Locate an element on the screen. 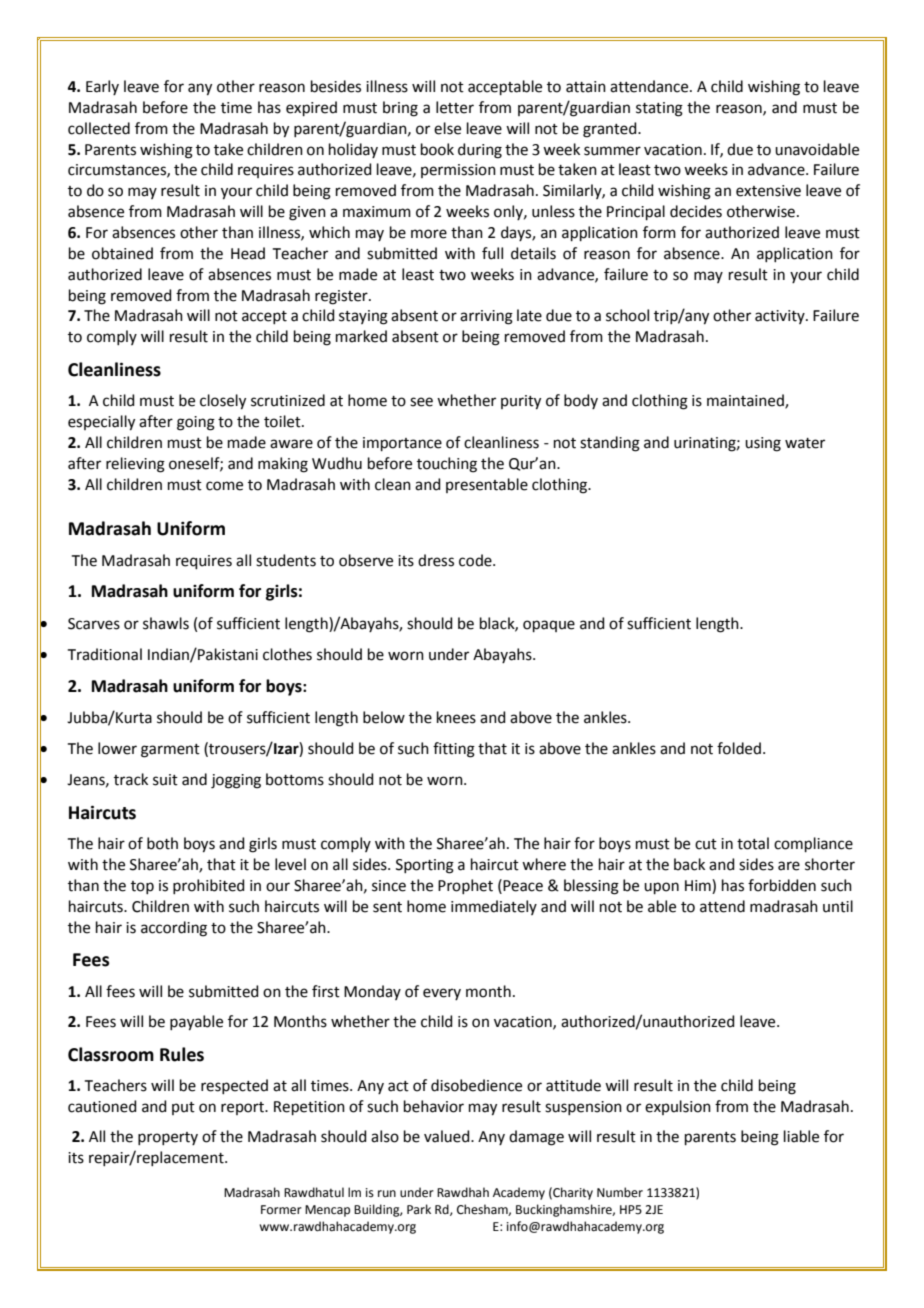  see is located at coordinates (421, 402).
